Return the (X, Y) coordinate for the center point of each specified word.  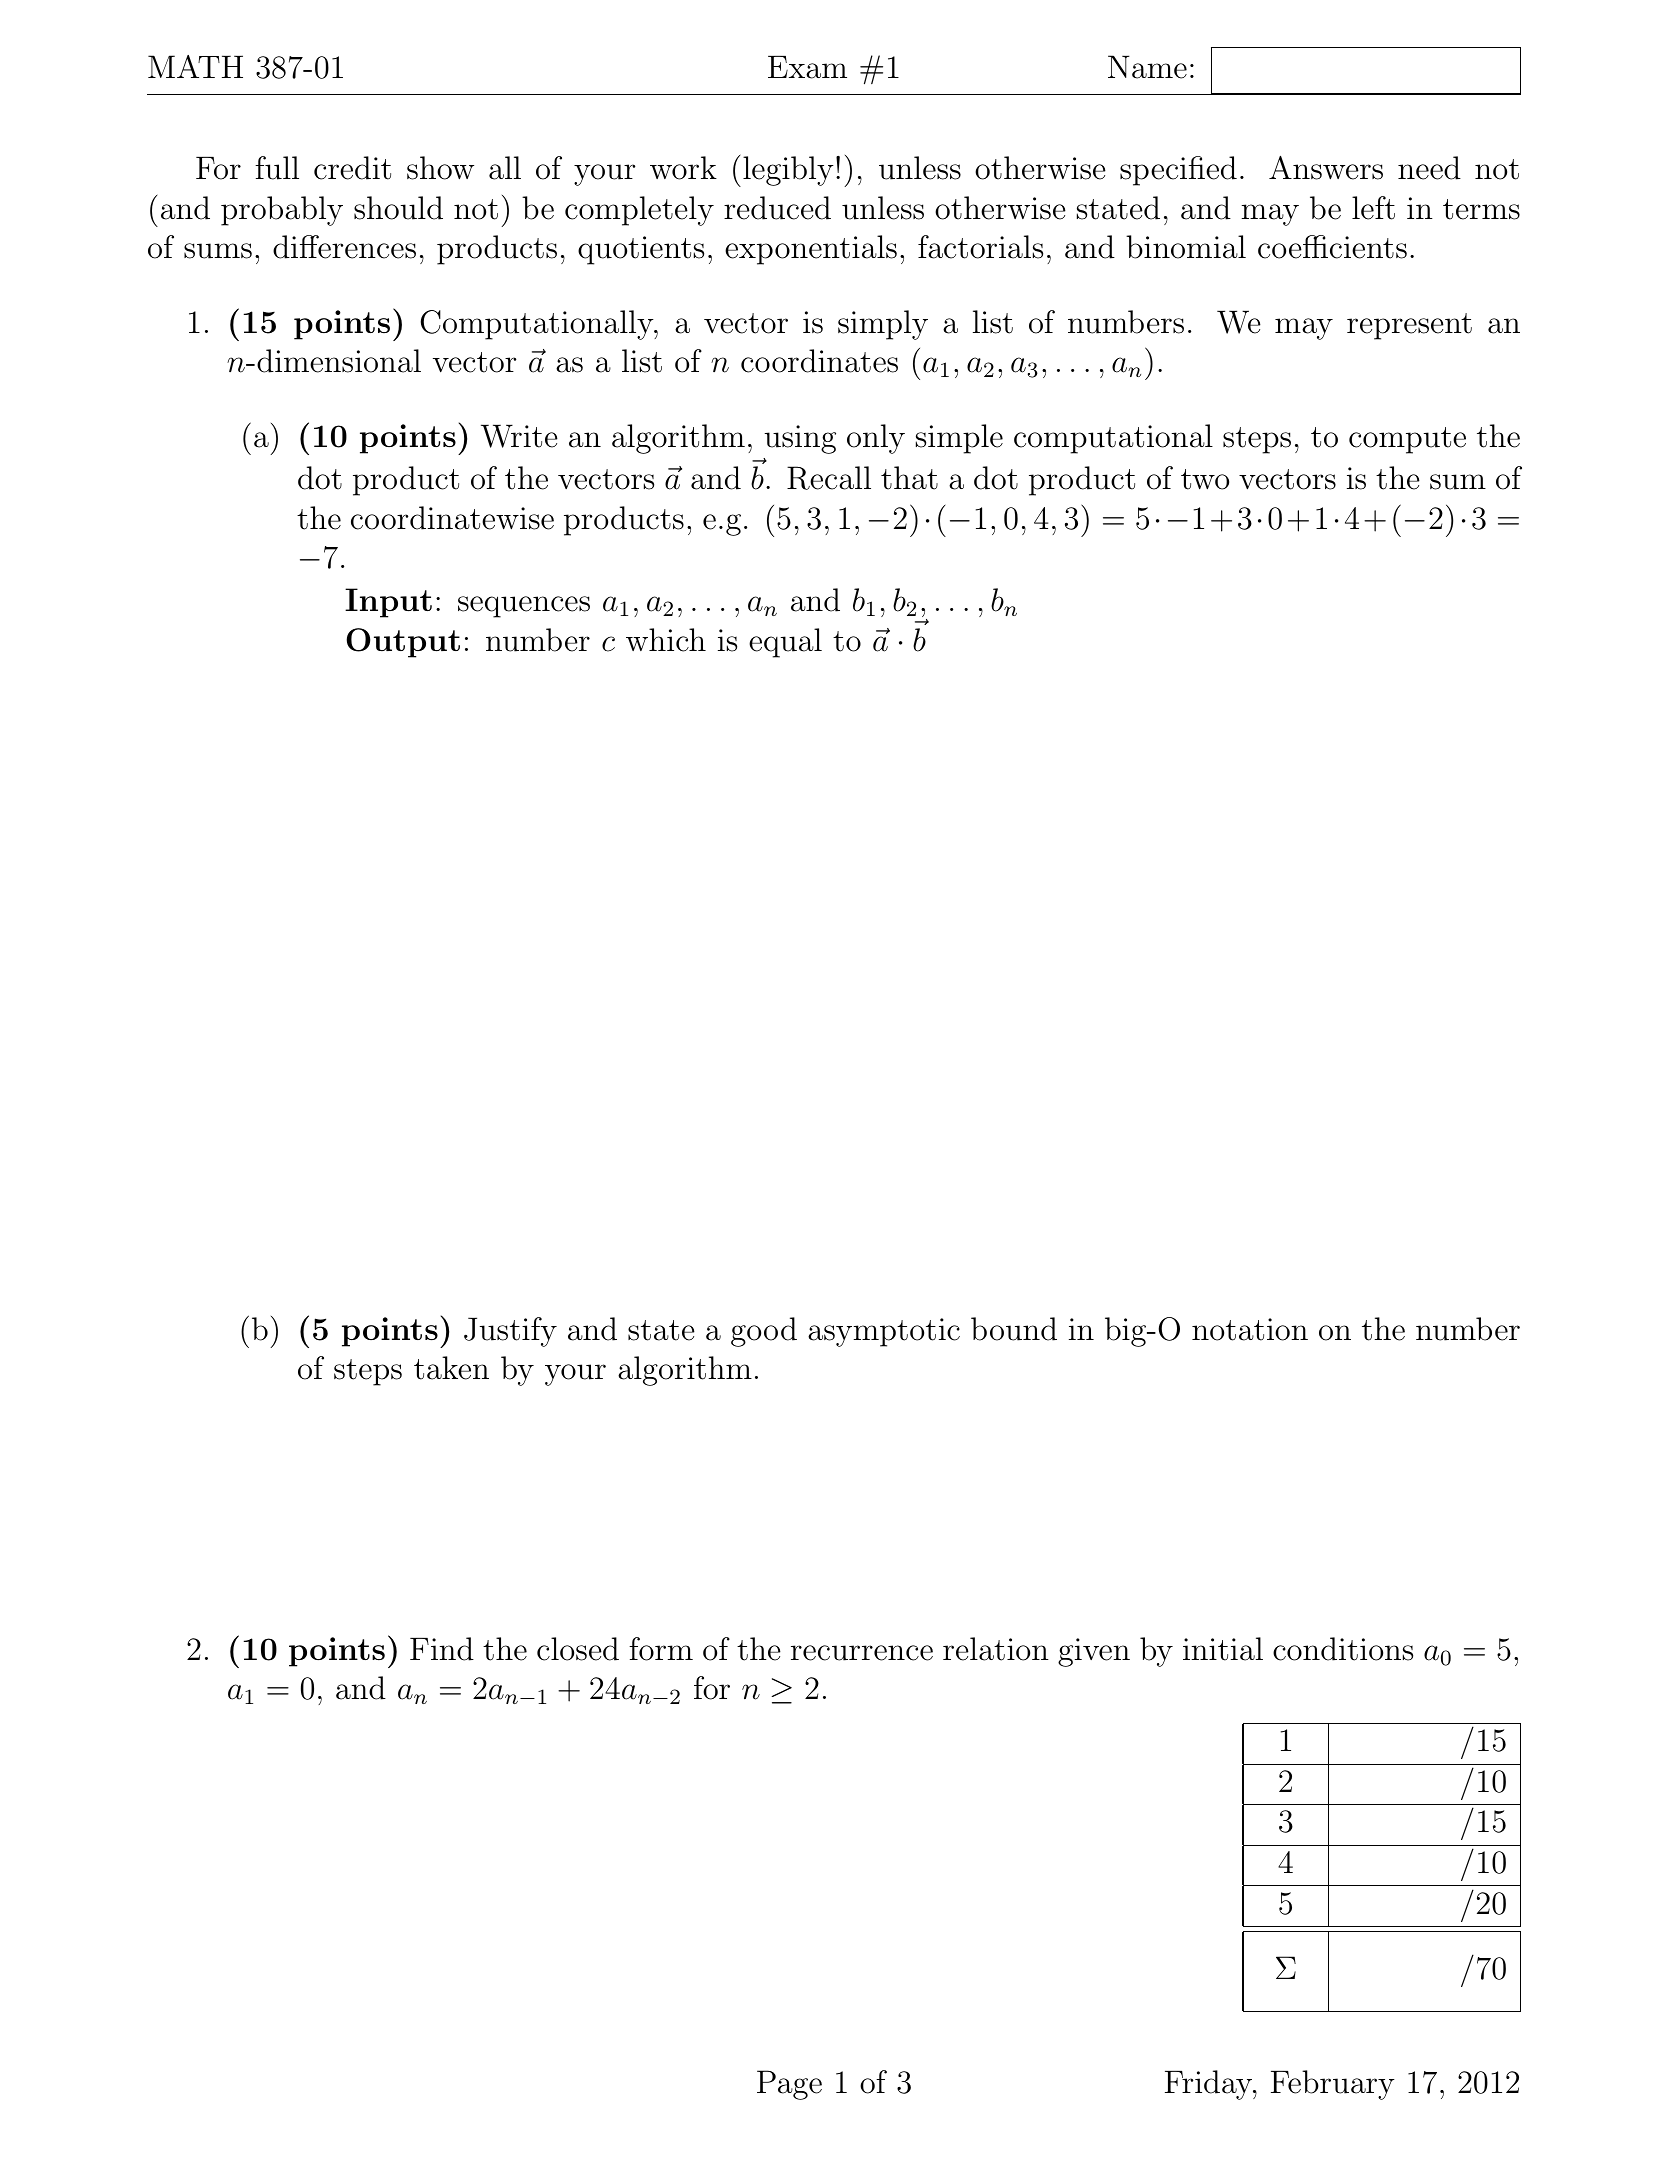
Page (789, 2085)
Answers (1326, 168)
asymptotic (884, 1332)
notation (1250, 1329)
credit (352, 168)
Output (403, 643)
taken (451, 1368)
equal (785, 643)
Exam (807, 67)
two (1205, 479)
